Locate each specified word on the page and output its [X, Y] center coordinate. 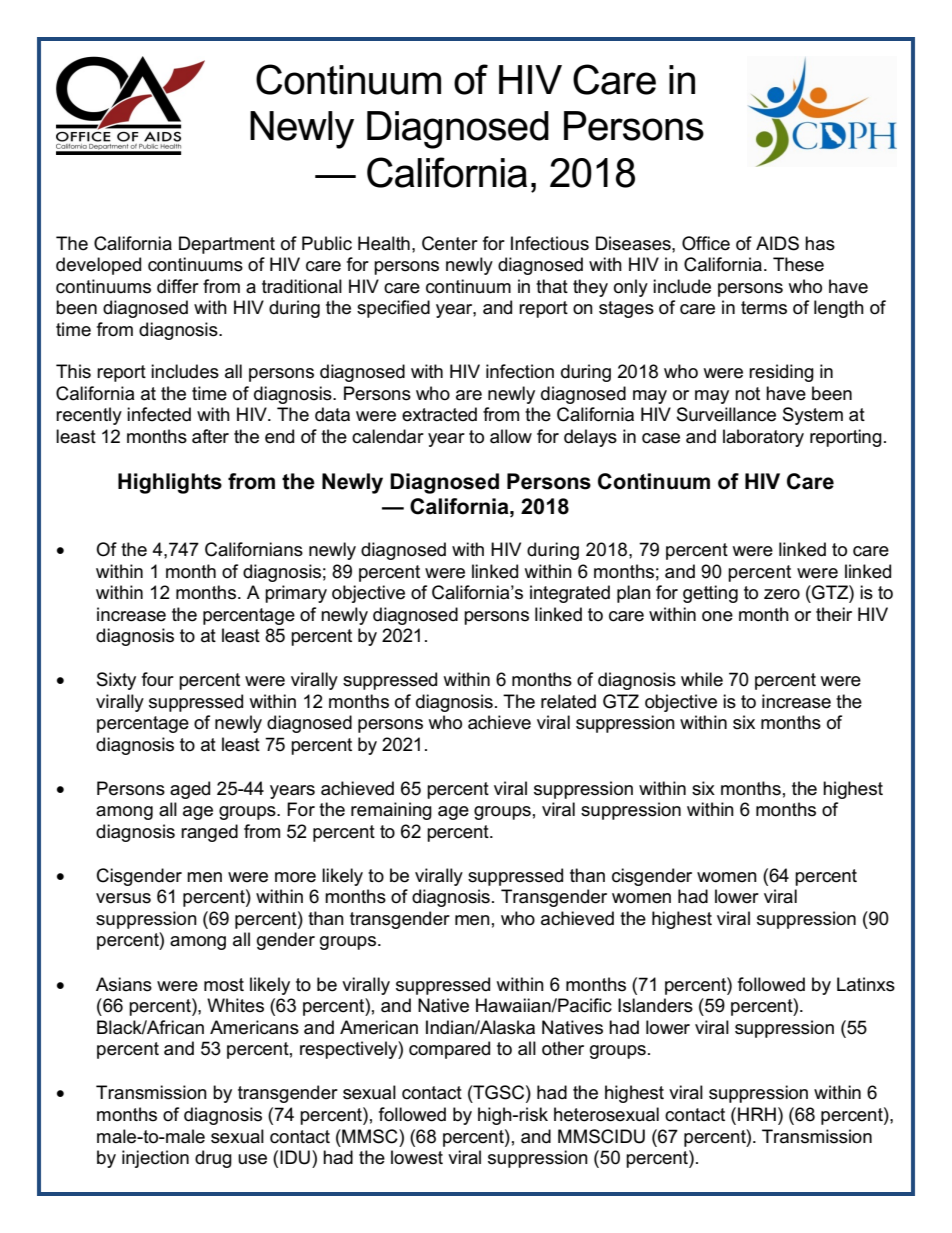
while [702, 679]
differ [178, 286]
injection [155, 1159]
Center [450, 243]
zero [782, 594]
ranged [209, 833]
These [798, 264]
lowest [417, 1157]
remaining [391, 811]
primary [296, 594]
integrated [570, 594]
